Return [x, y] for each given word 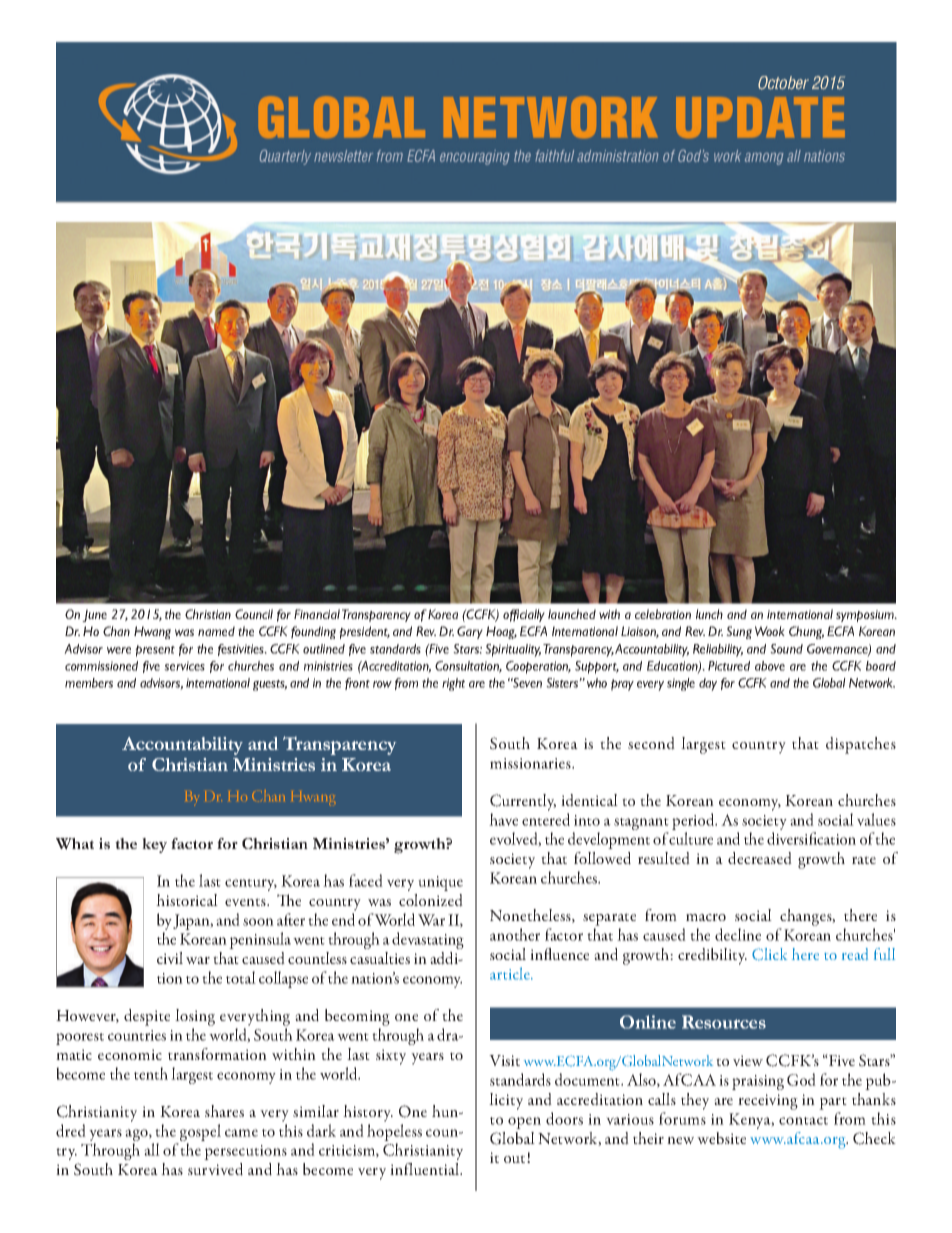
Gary [470, 632]
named [216, 631]
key [154, 845]
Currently [523, 802]
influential [426, 1169]
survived [215, 1169]
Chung [806, 632]
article [511, 973]
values [876, 819]
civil [170, 958]
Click [769, 954]
